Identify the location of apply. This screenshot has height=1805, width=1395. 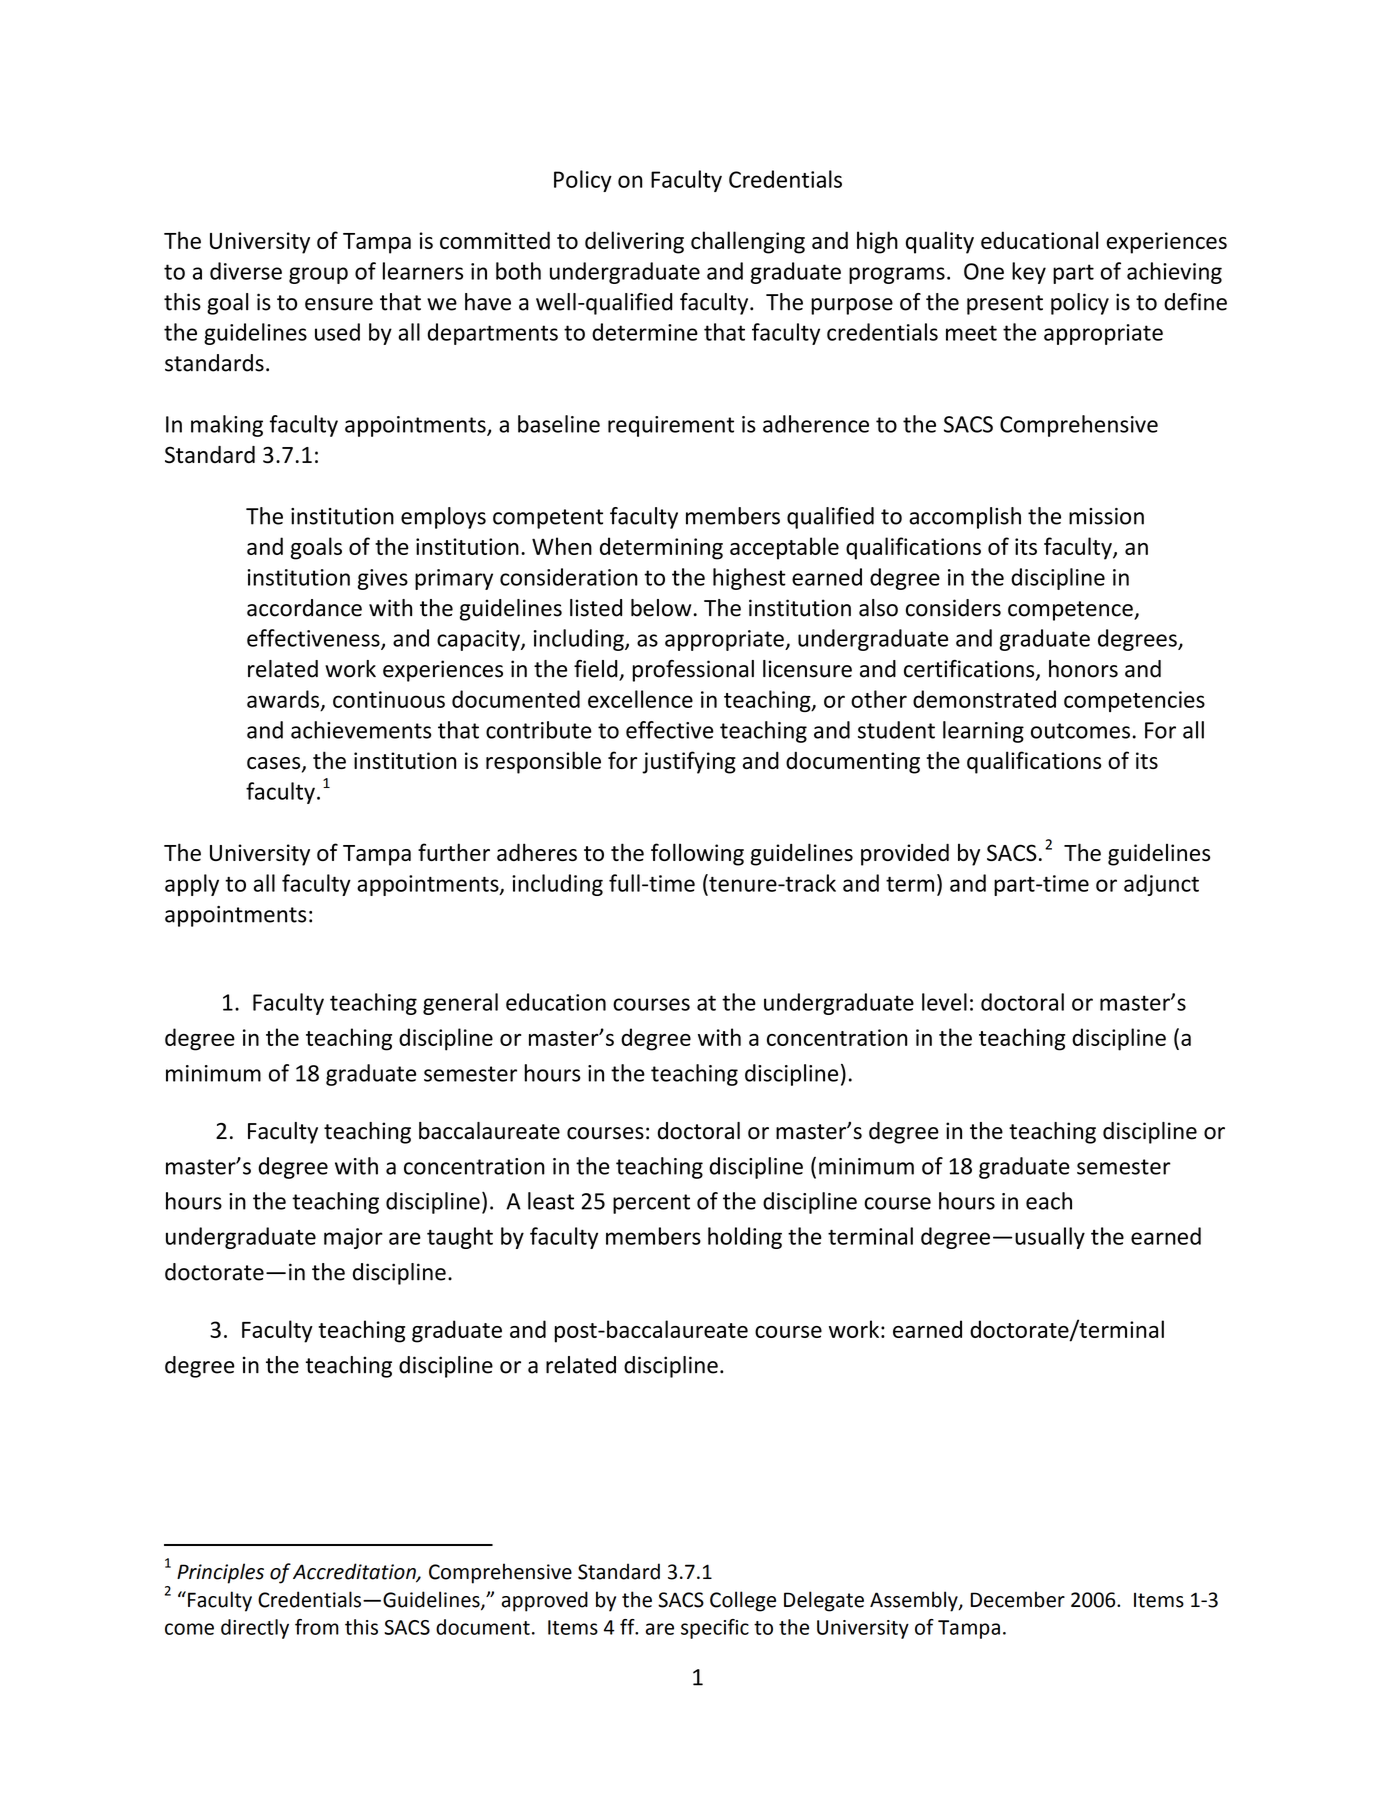
(192, 885).
